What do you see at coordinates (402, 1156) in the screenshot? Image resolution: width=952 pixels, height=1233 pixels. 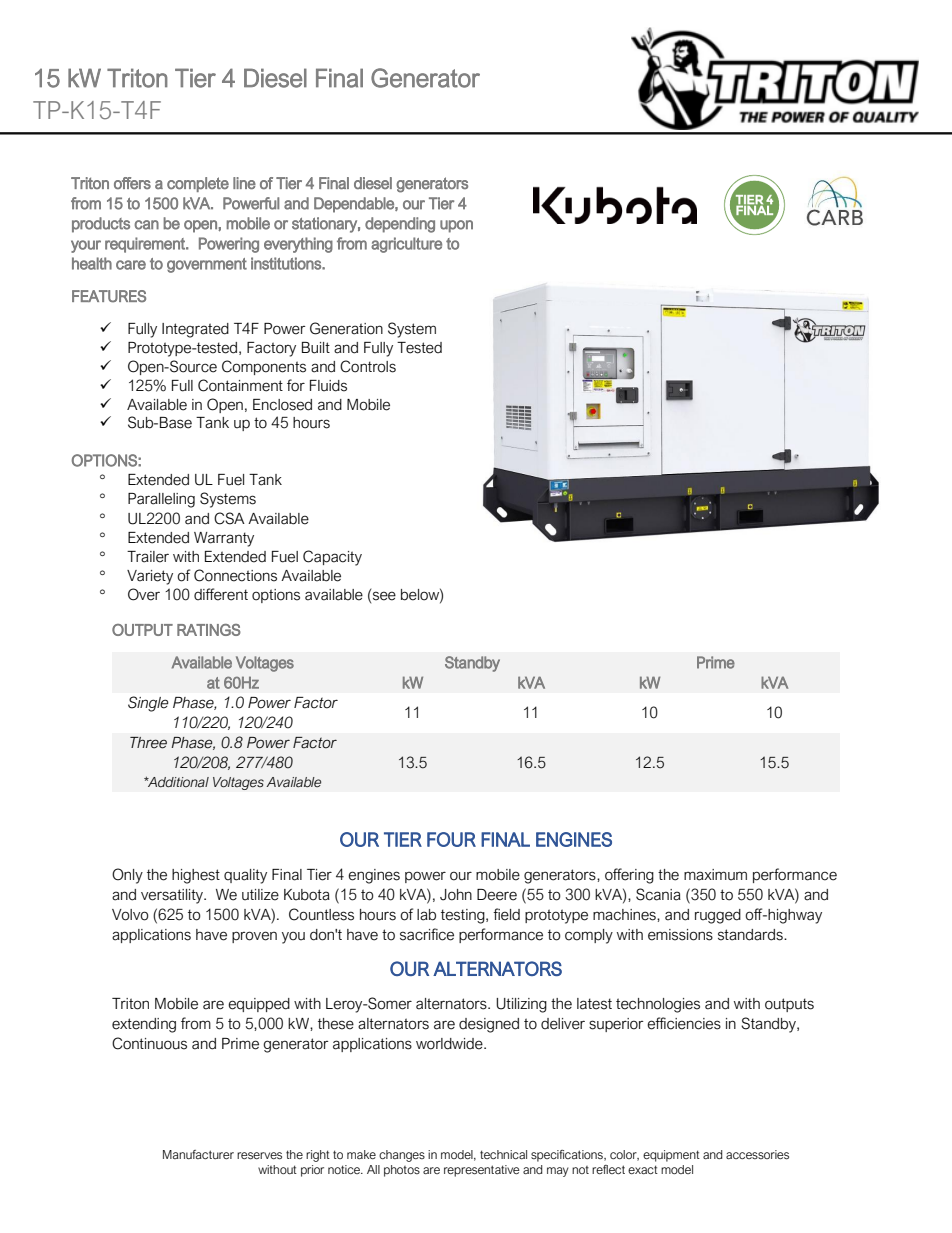 I see `changes` at bounding box center [402, 1156].
